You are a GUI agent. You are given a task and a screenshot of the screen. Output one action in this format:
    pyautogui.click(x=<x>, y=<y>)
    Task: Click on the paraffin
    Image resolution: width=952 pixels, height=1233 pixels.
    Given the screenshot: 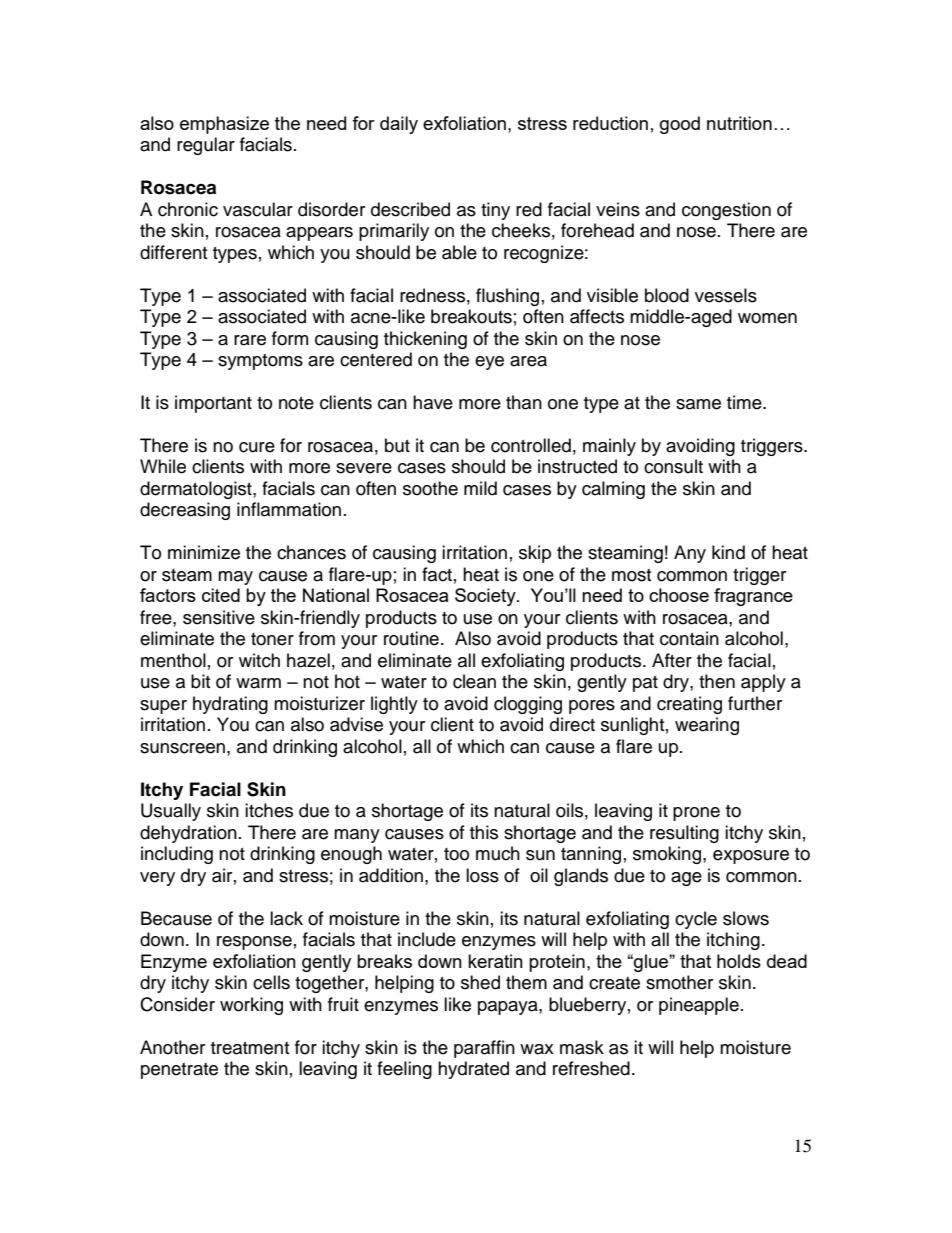 What is the action you would take?
    pyautogui.click(x=484, y=1049)
